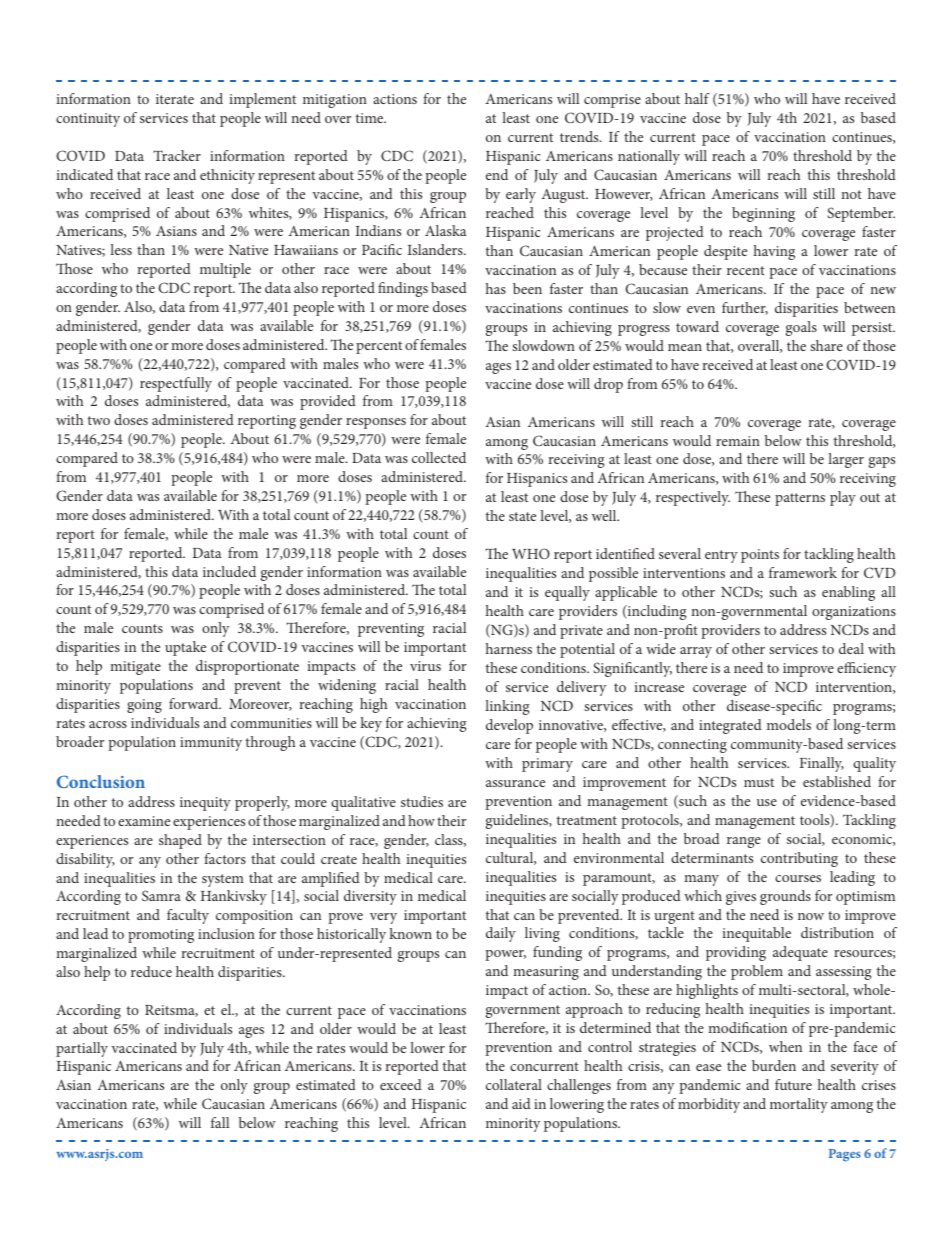 The image size is (952, 1233). I want to click on trends, so click(580, 136).
